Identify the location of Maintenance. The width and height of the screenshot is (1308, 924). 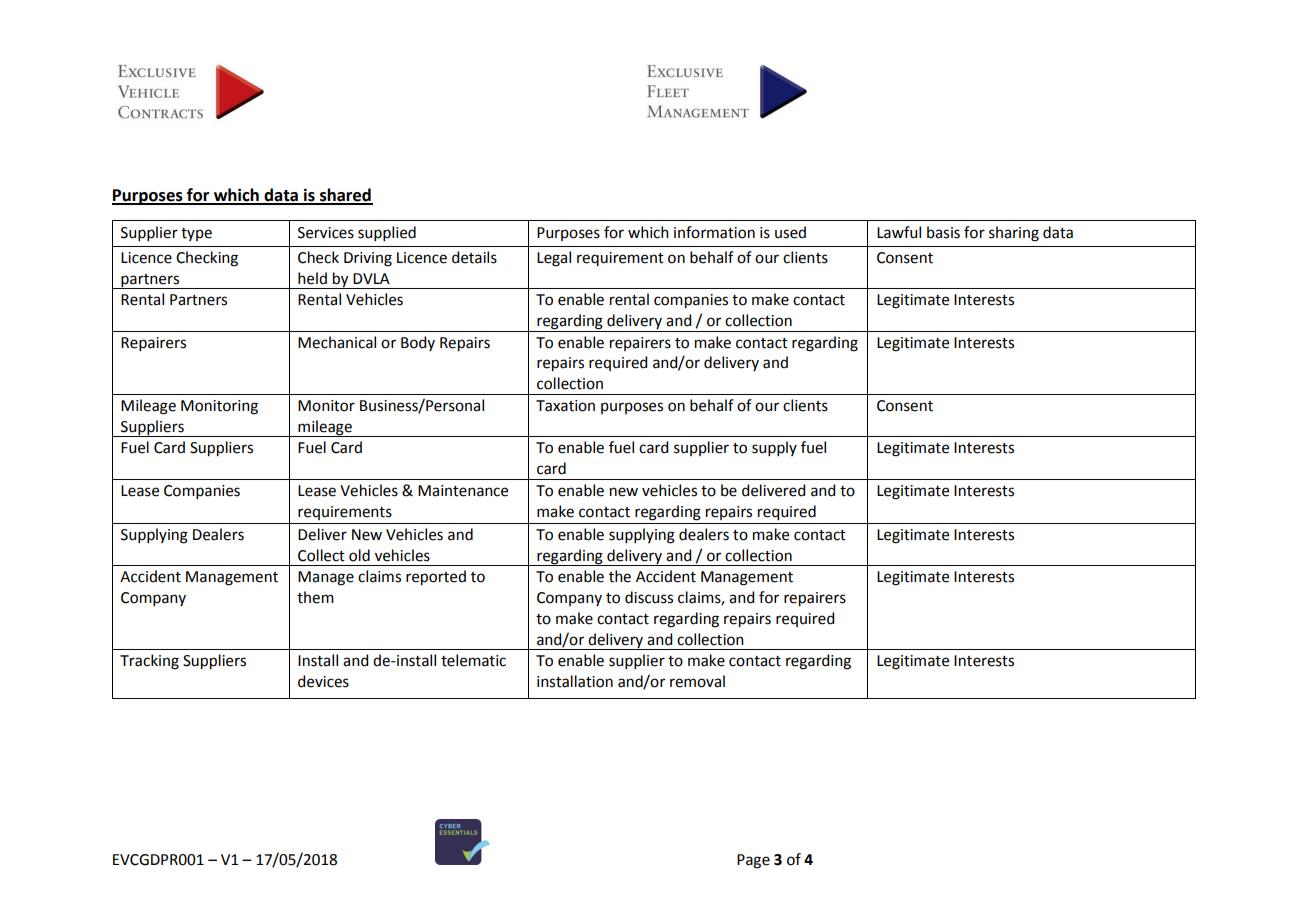
(463, 491).
